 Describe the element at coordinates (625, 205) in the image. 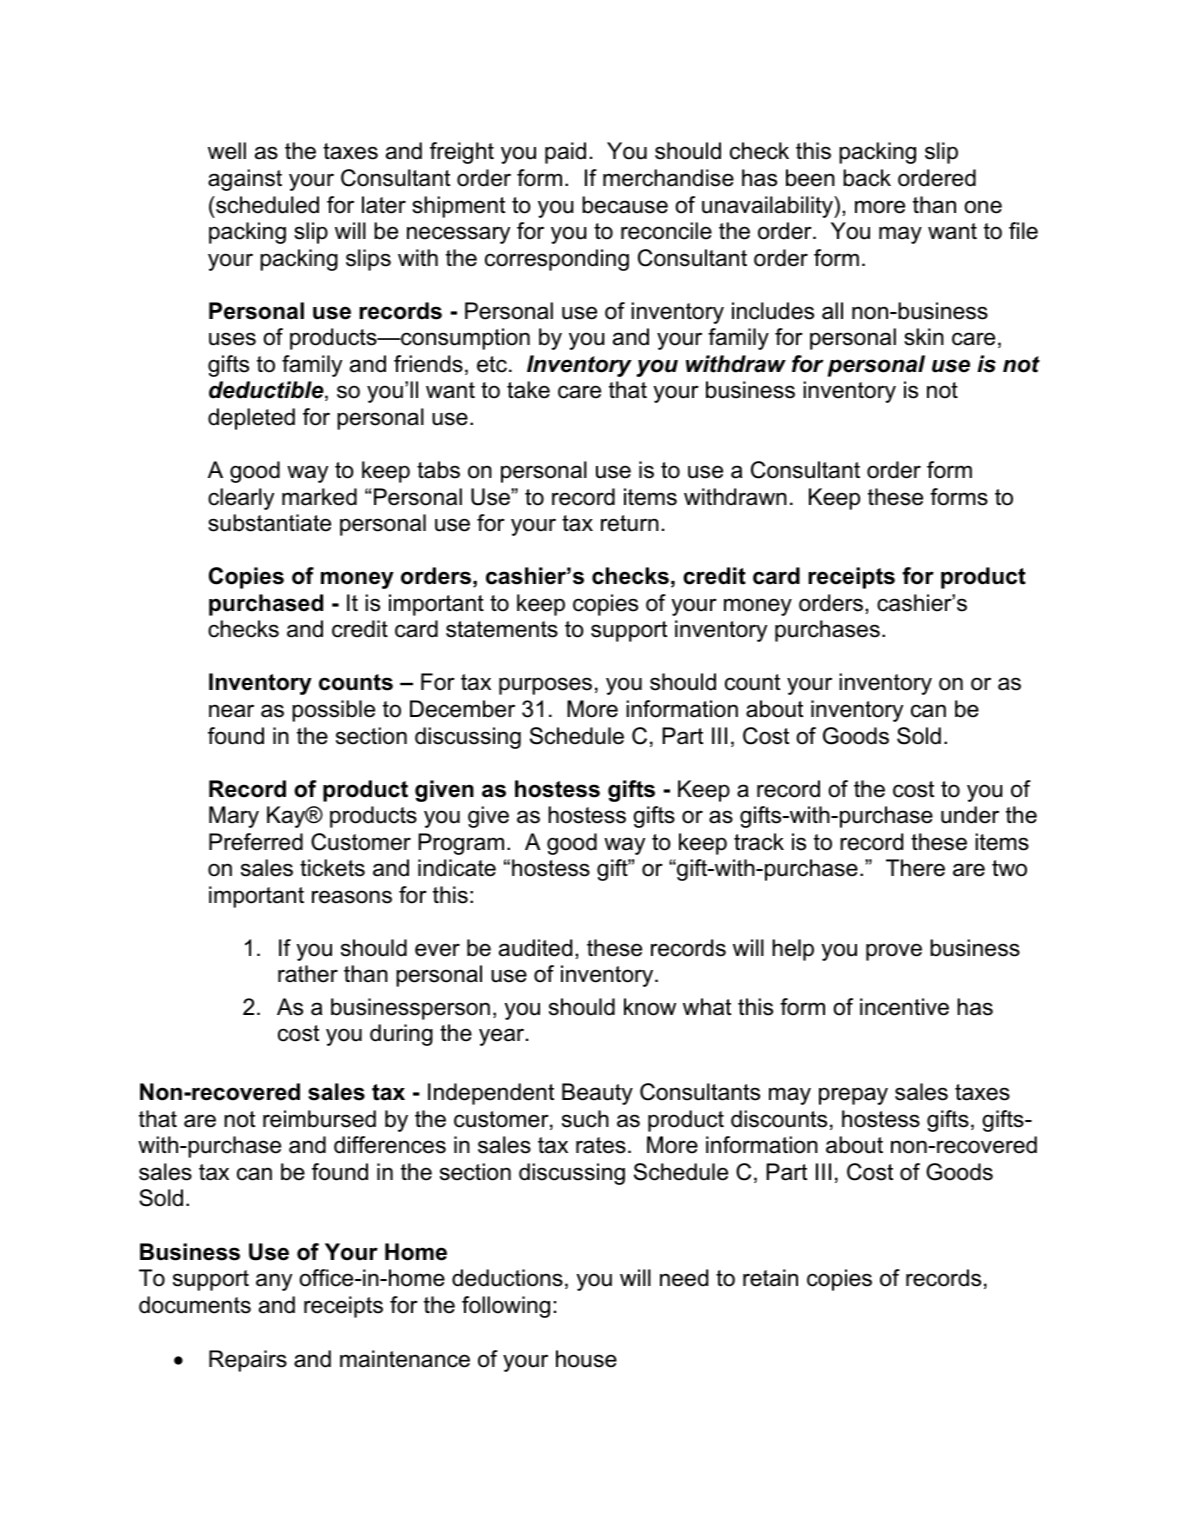

I see `because` at that location.
